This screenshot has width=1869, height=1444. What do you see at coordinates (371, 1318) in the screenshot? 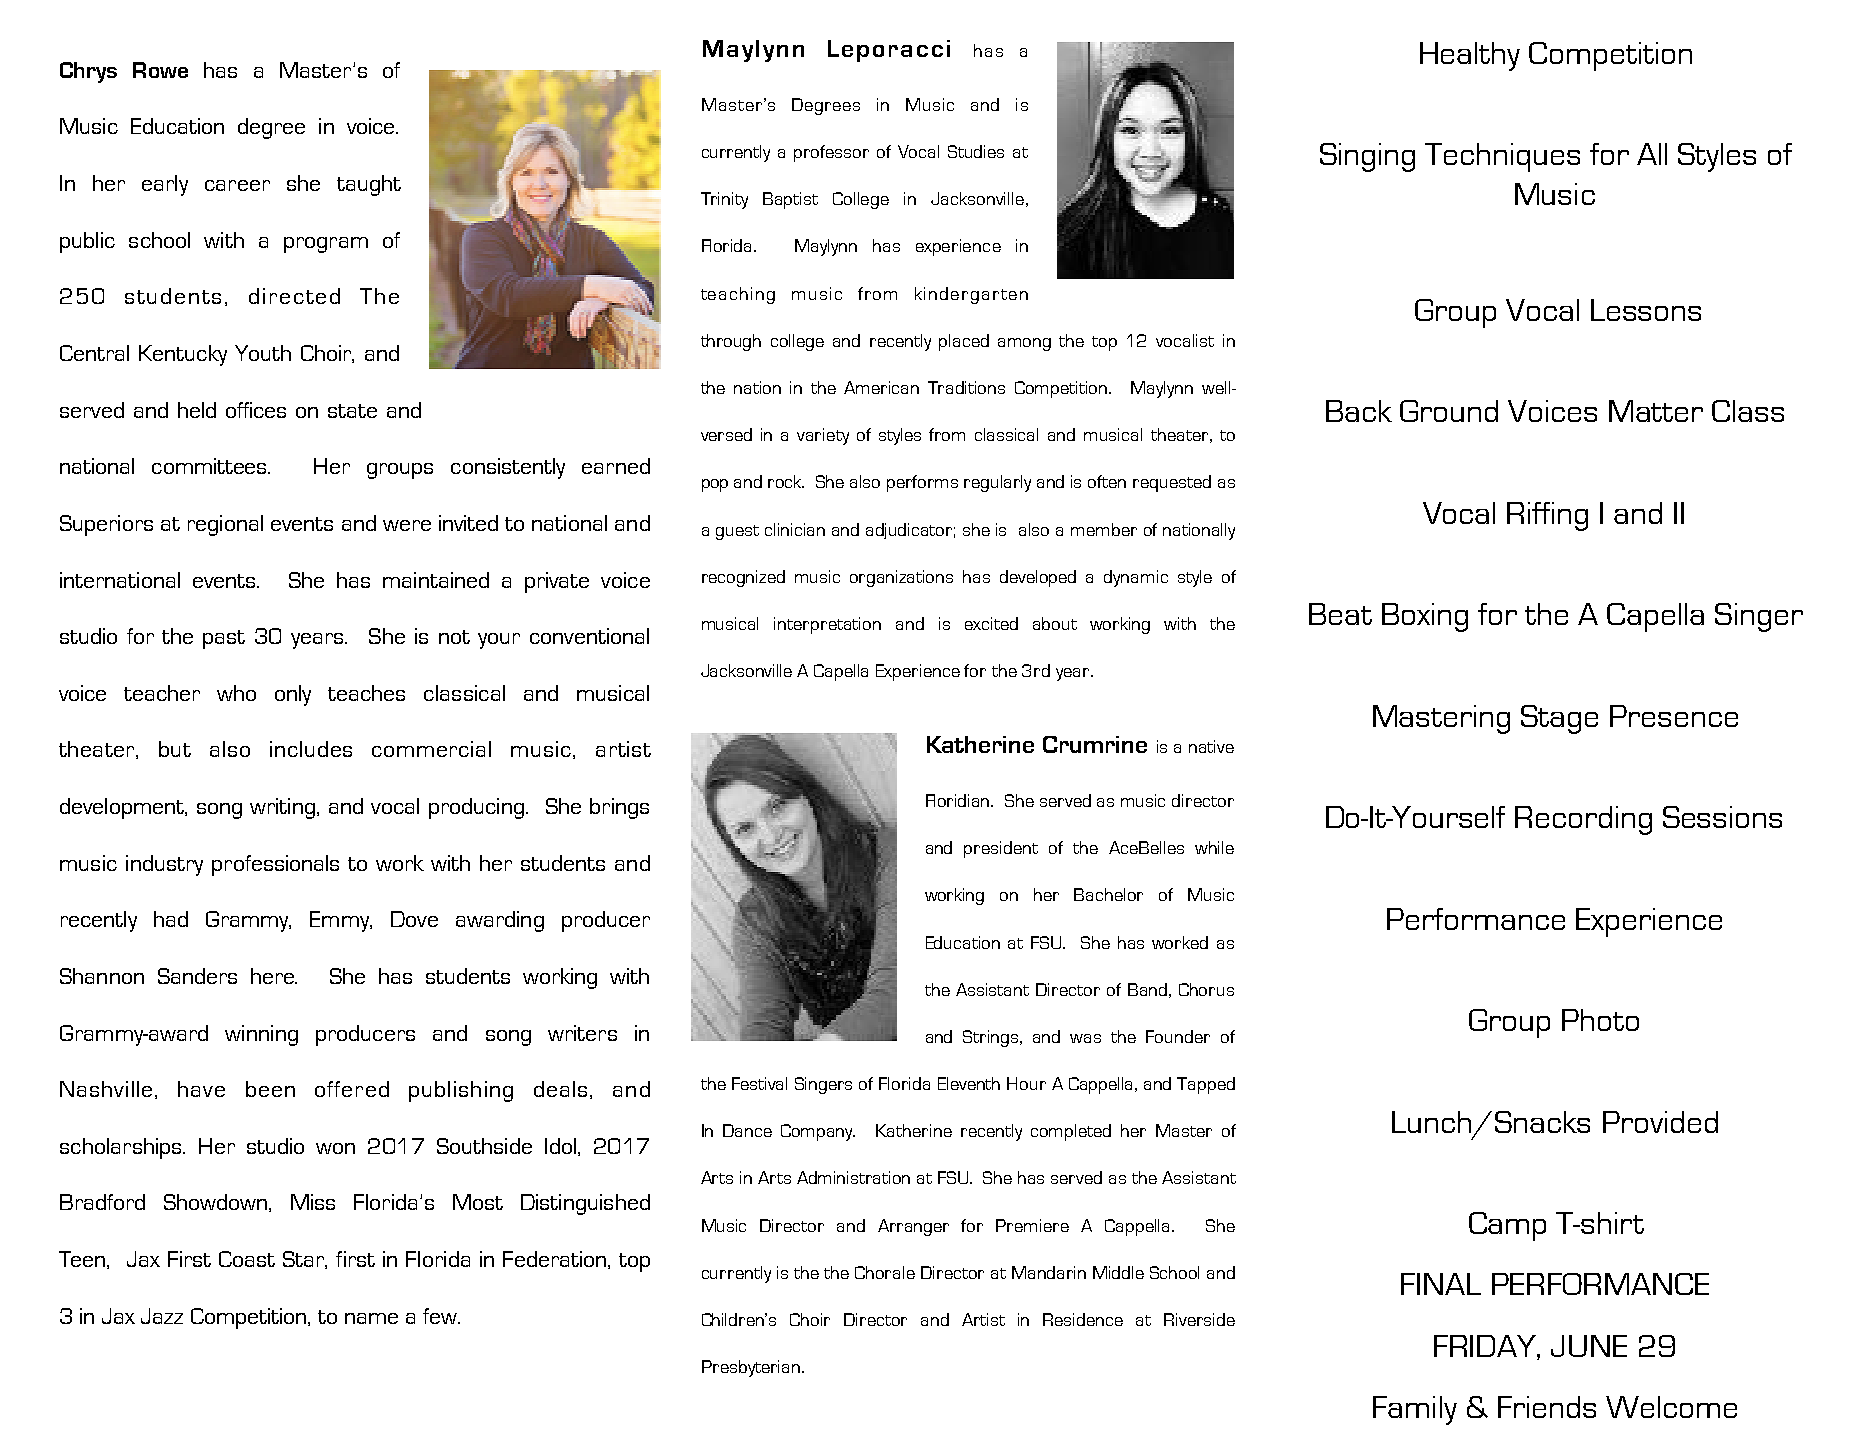
I see `name` at bounding box center [371, 1318].
